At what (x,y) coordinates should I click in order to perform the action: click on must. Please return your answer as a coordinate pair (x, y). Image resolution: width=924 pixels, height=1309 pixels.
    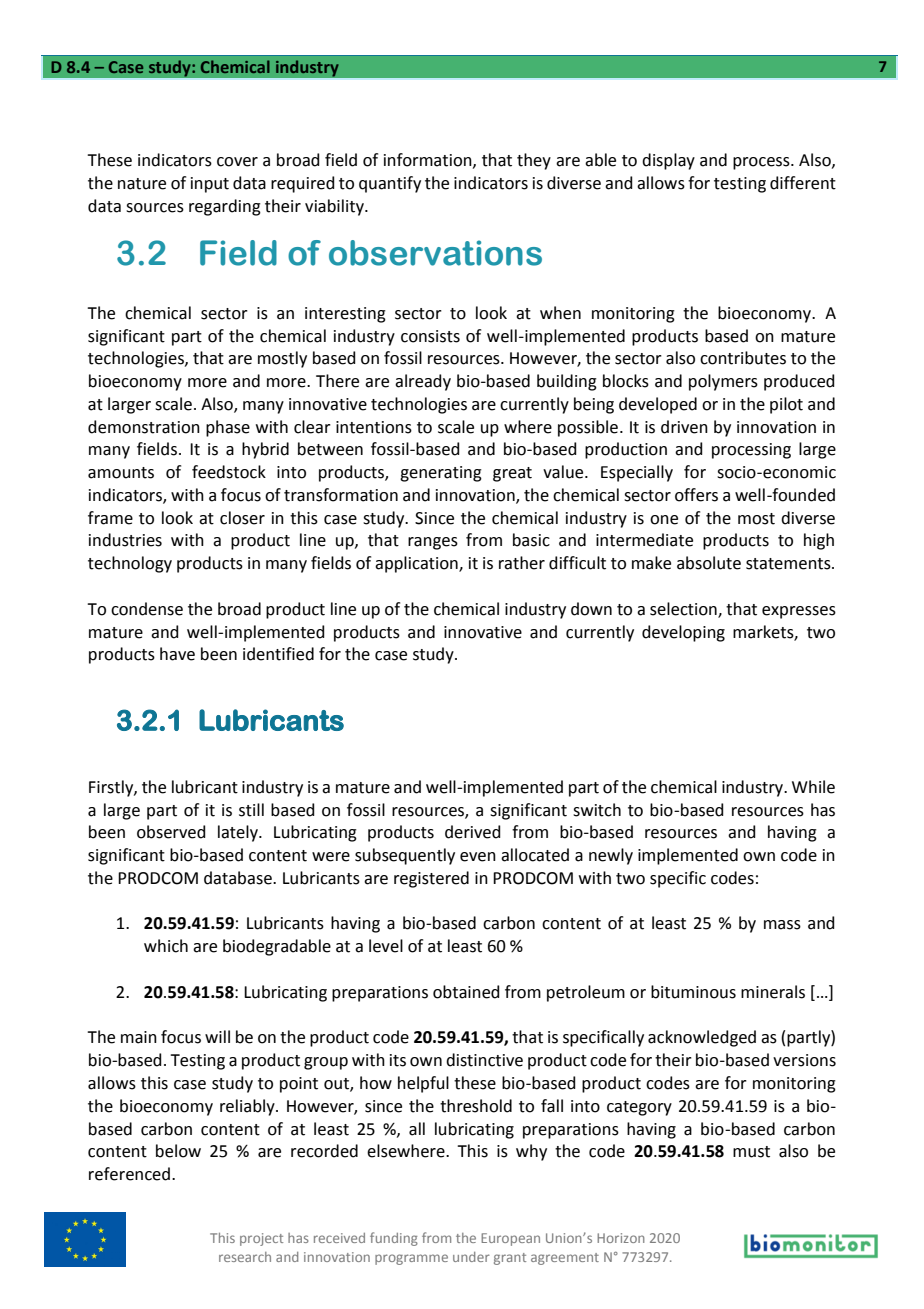
    Looking at the image, I should click on (751, 1152).
